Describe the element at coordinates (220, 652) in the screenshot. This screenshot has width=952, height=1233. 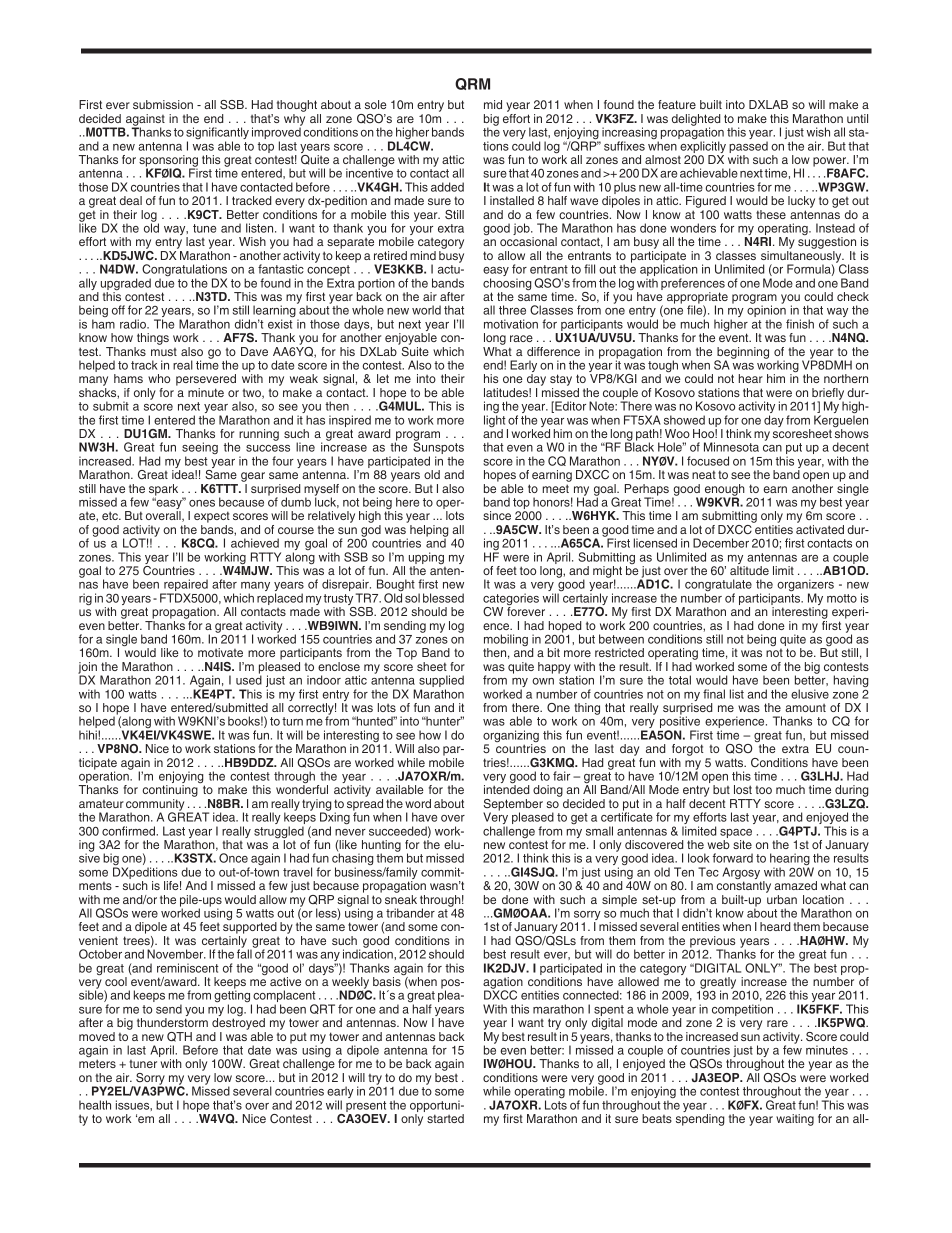
I see `motivate` at that location.
